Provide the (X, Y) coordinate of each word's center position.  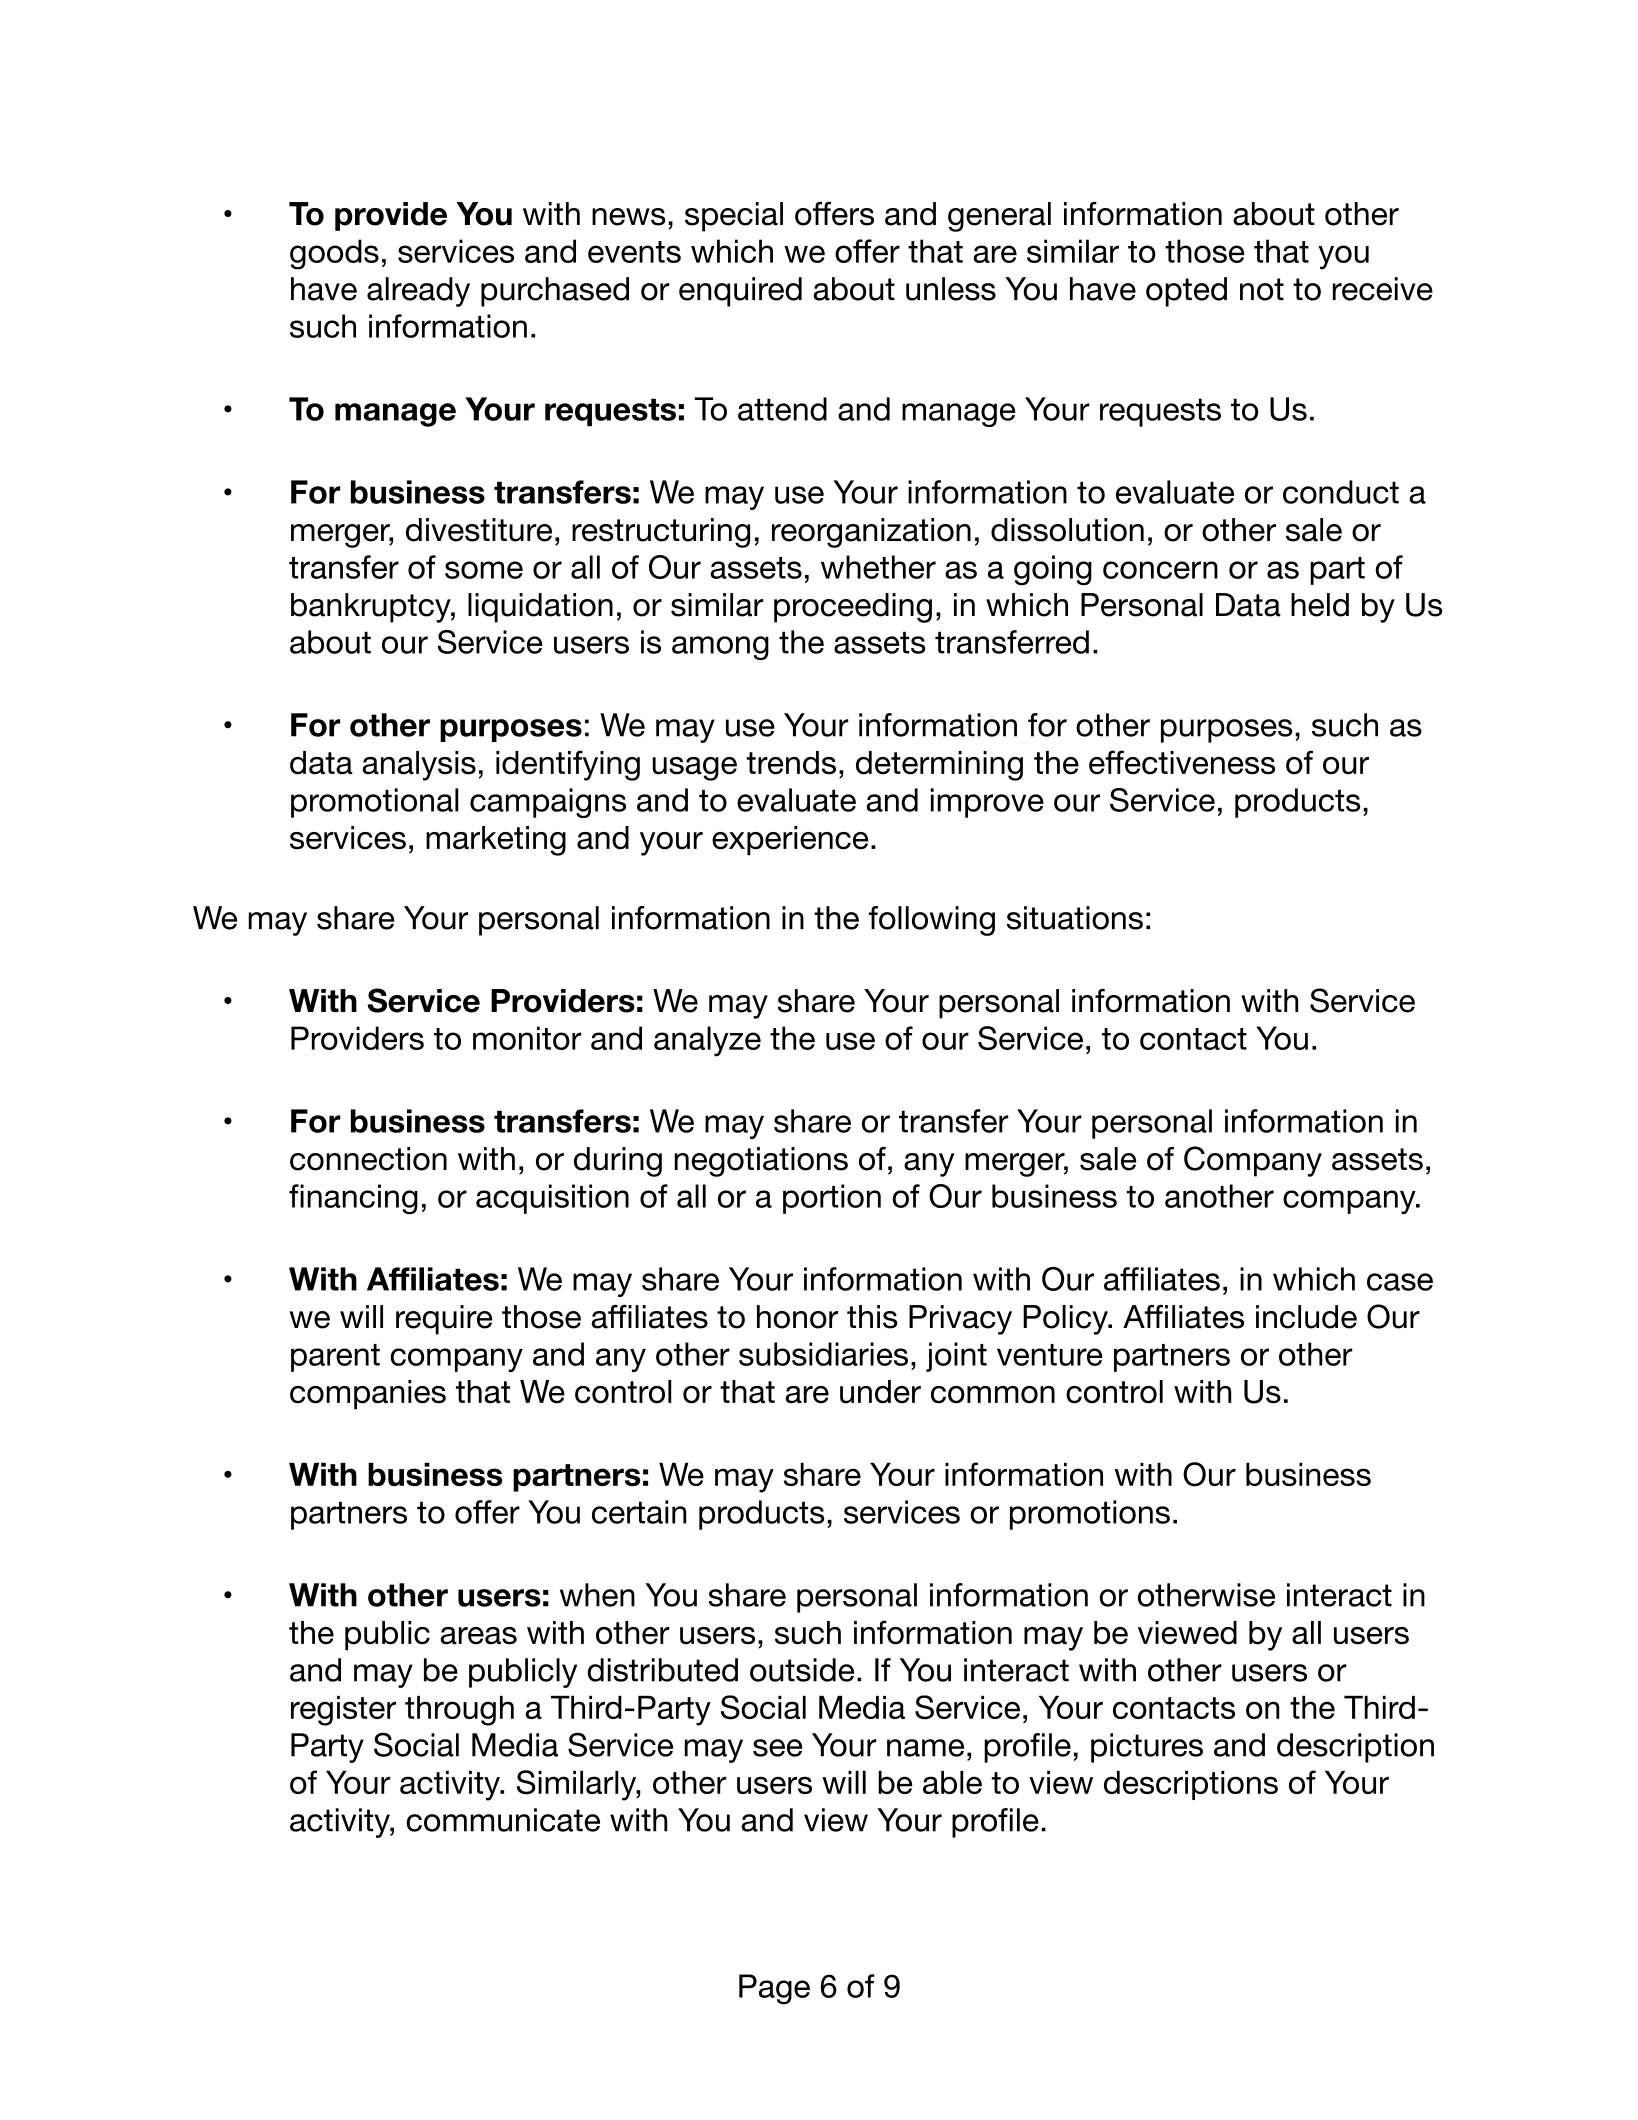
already (418, 292)
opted (1186, 292)
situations (1075, 918)
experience (790, 841)
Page (774, 1989)
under (880, 1392)
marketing (496, 841)
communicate (503, 1820)
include (1306, 1317)
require (444, 1320)
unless (951, 289)
